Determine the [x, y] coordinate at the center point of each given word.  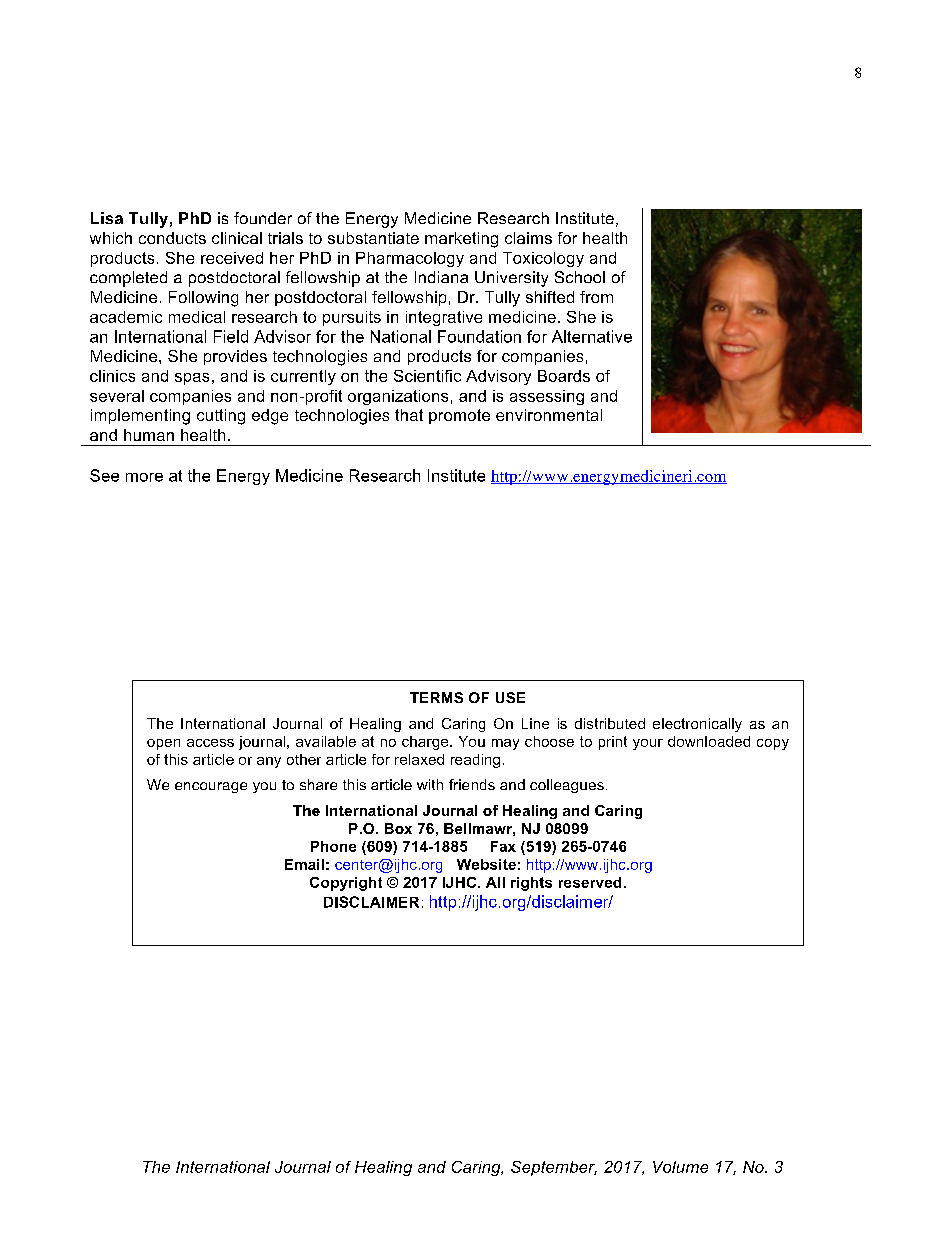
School [580, 277]
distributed [610, 723]
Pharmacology [410, 259]
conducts [172, 238]
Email [304, 864]
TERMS [436, 697]
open [163, 744]
